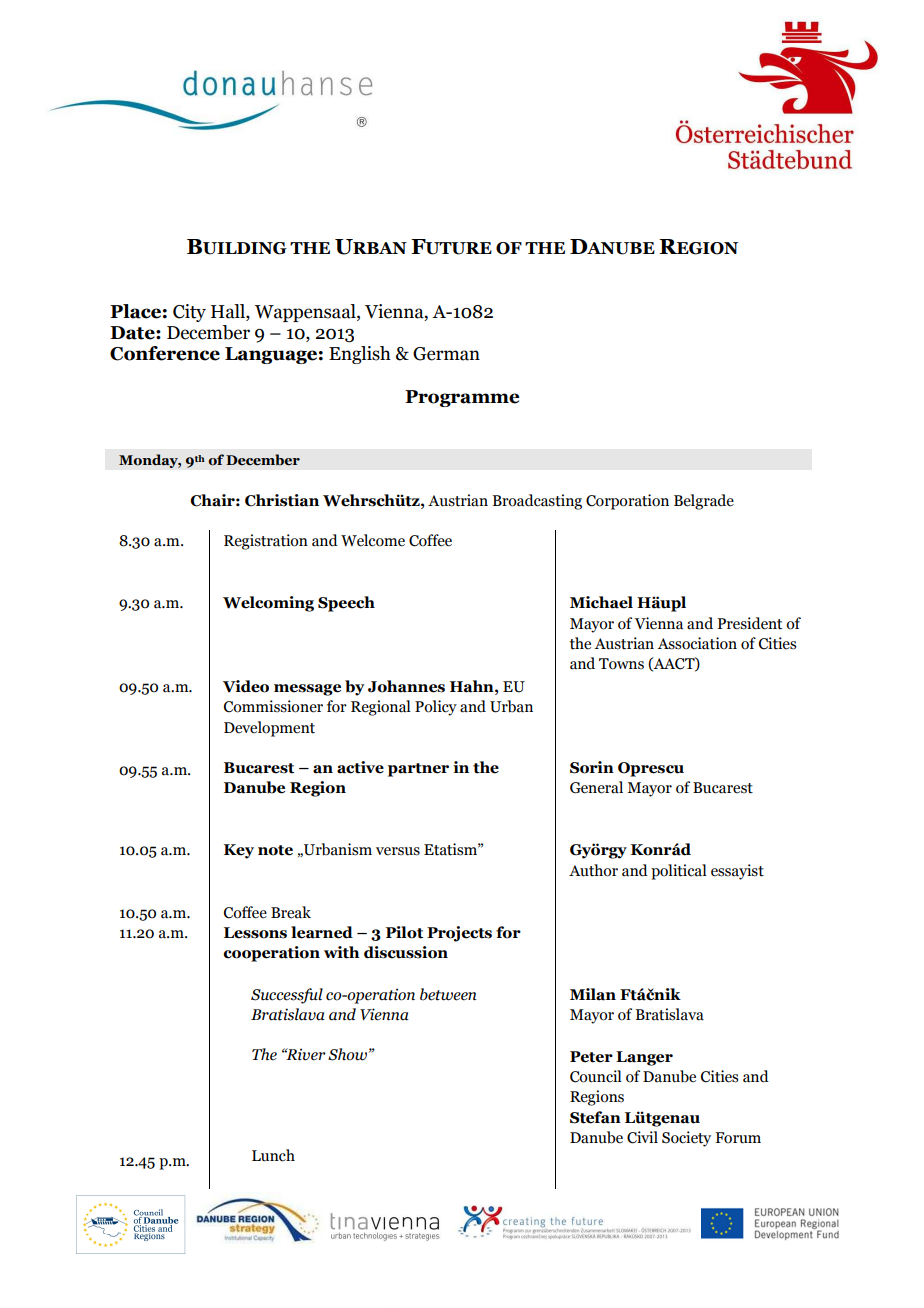 The image size is (924, 1308). What do you see at coordinates (436, 708) in the page?
I see `Policy` at bounding box center [436, 708].
